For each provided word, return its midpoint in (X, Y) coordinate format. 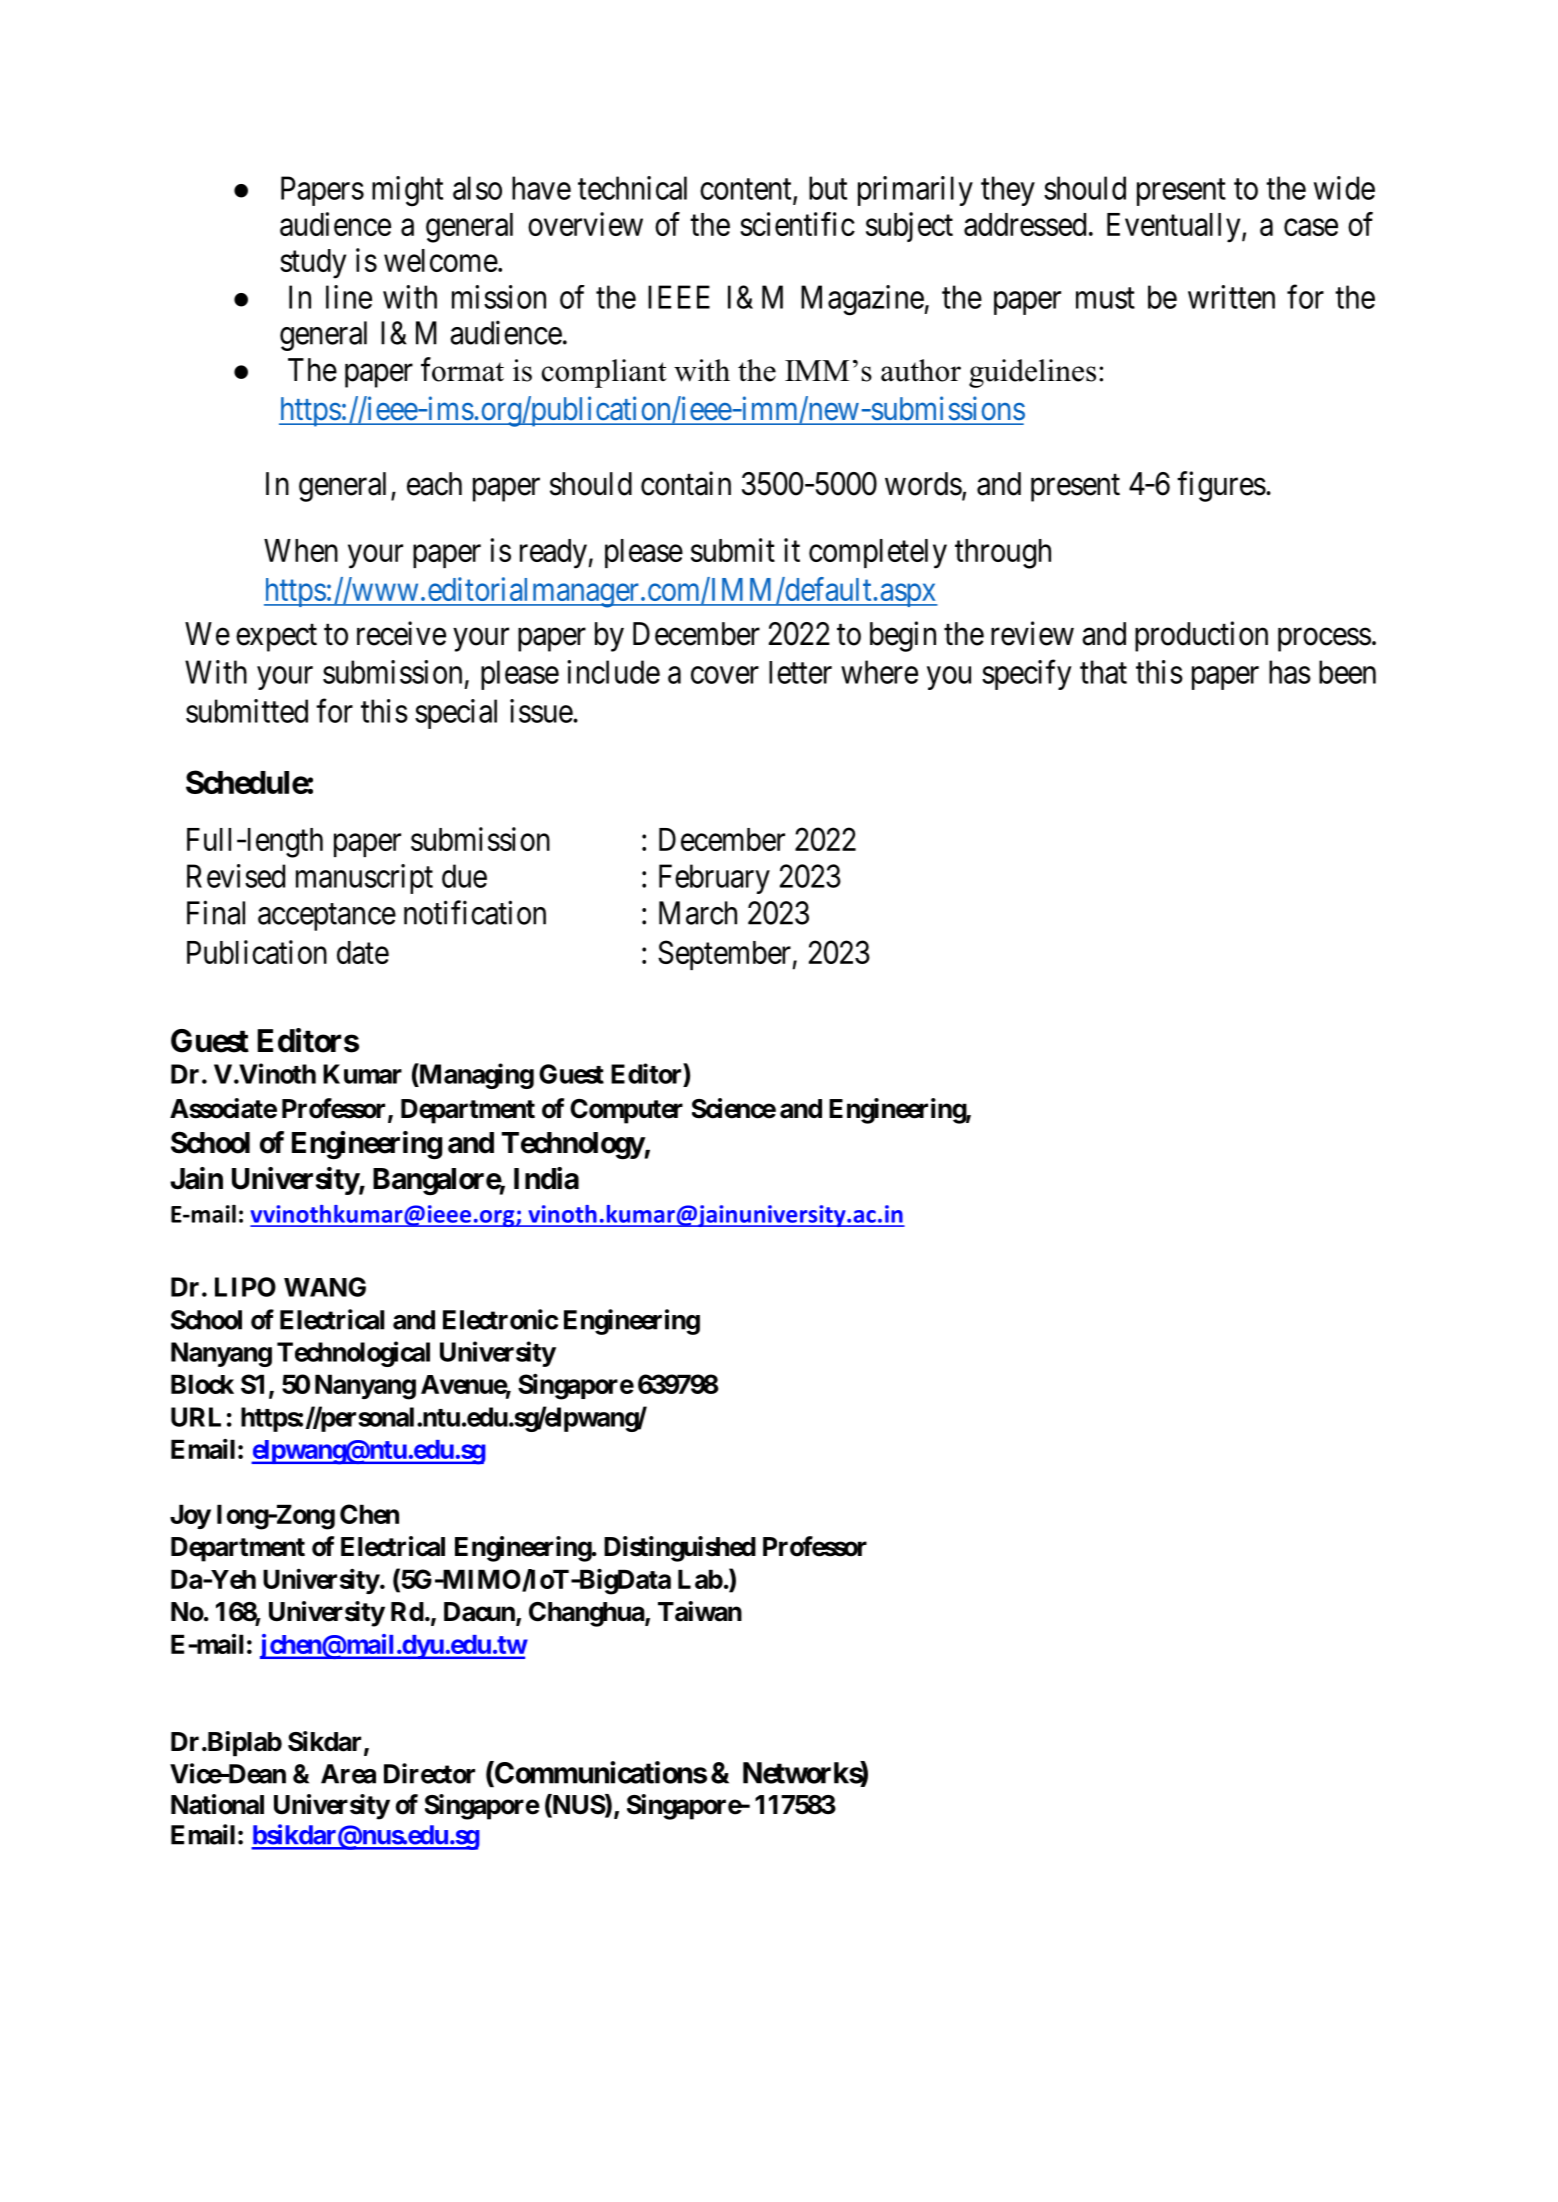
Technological (353, 1354)
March (698, 913)
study (313, 264)
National (217, 1804)
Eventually (1175, 228)
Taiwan (700, 1611)
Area (348, 1774)
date (363, 952)
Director (429, 1773)
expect (276, 638)
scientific (797, 224)
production (1201, 636)
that (1103, 672)
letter (800, 672)
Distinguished (680, 1549)
